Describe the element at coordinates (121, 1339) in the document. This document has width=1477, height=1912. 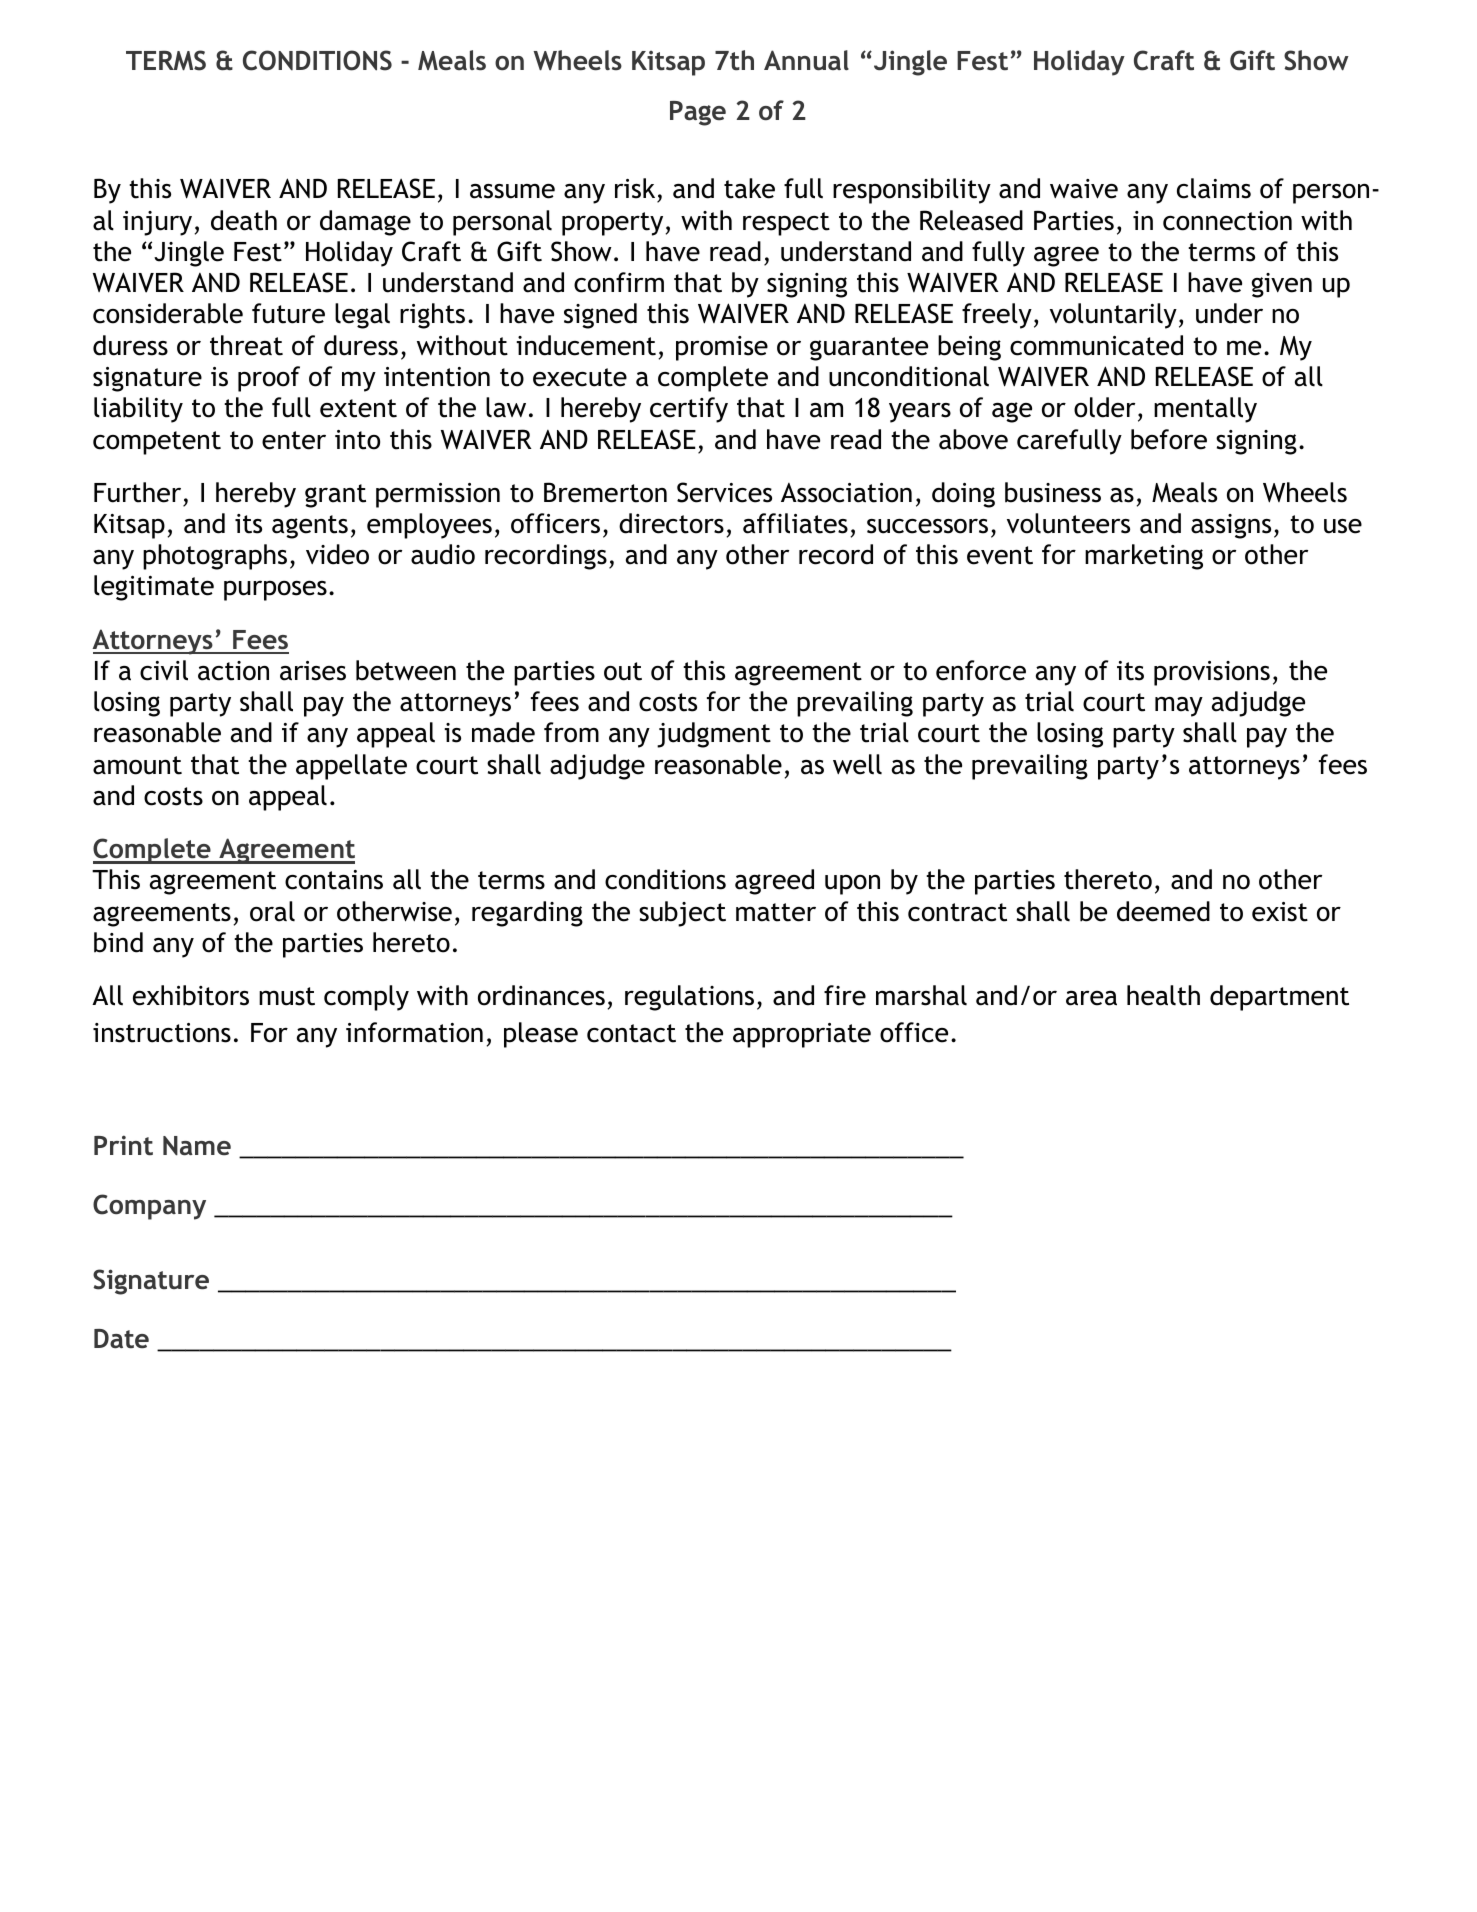
I see `Date` at that location.
